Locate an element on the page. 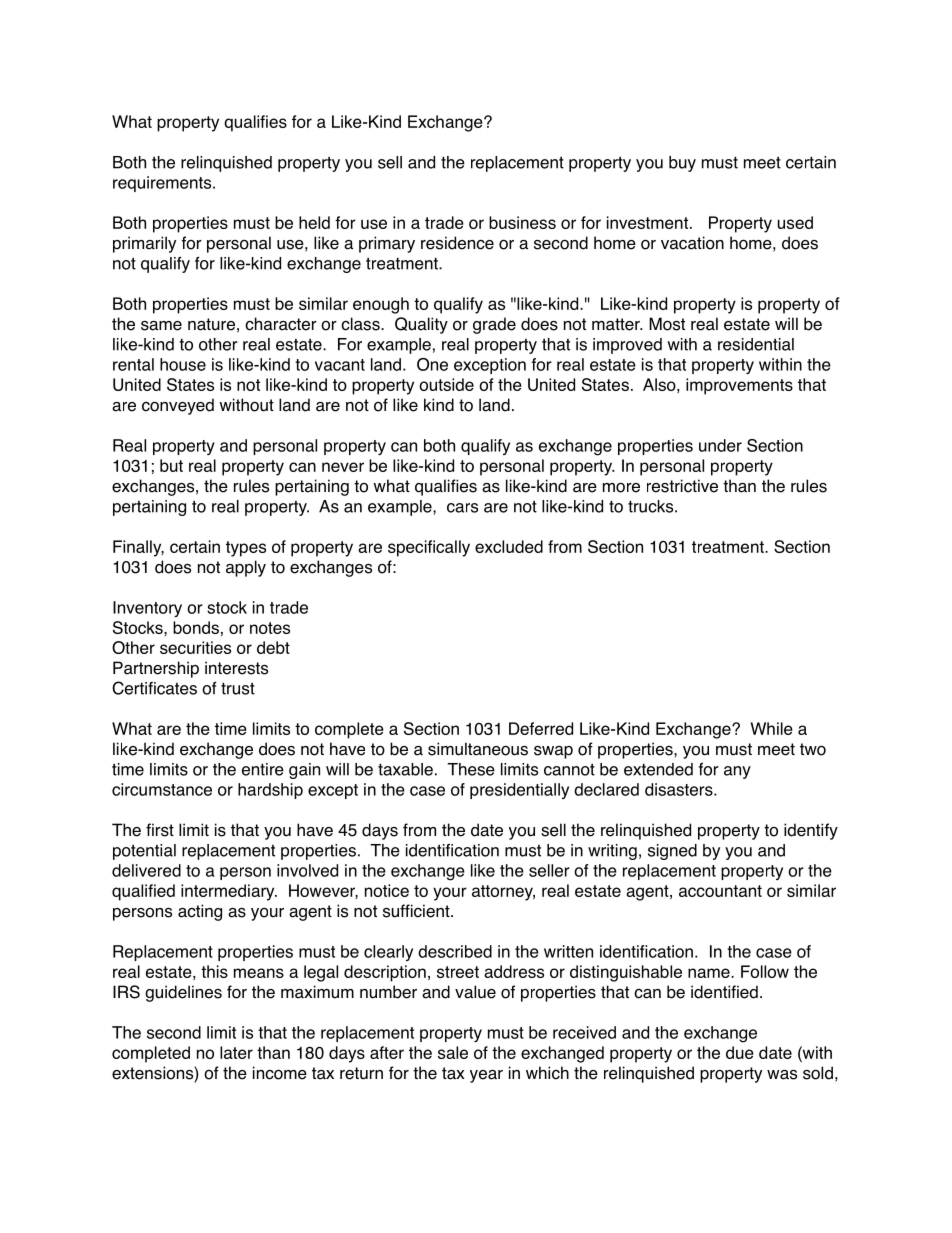 This page has height=1233, width=952. These is located at coordinates (471, 769).
